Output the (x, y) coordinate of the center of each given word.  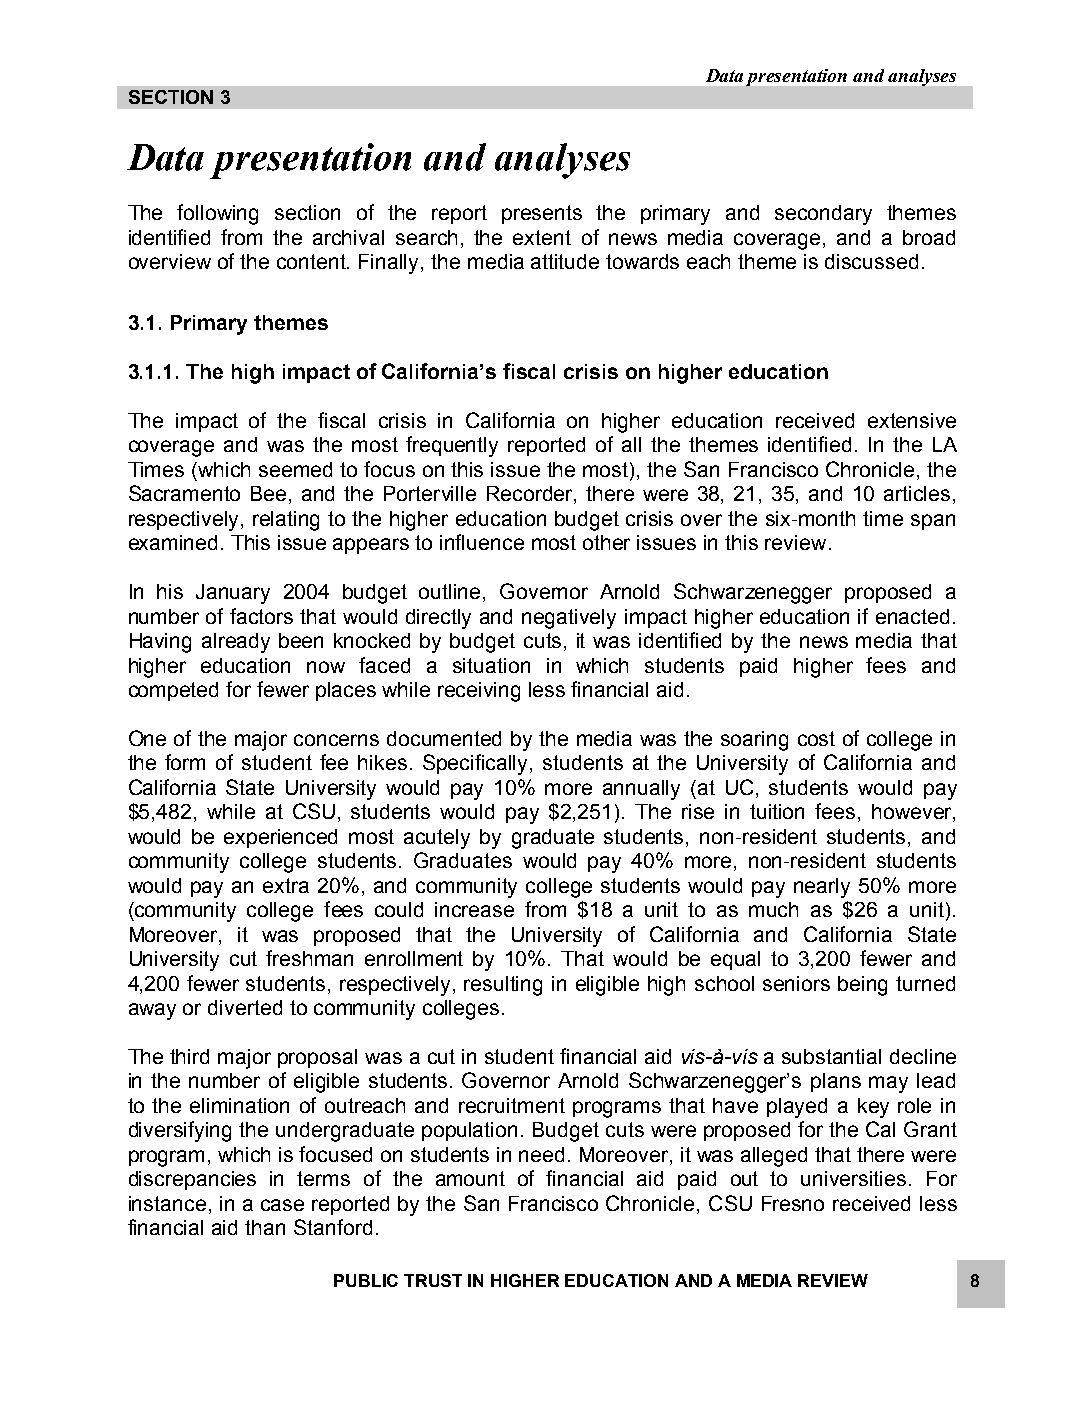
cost (816, 738)
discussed (871, 261)
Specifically (477, 764)
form (185, 762)
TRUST (433, 1280)
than (265, 1227)
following (217, 214)
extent (542, 237)
